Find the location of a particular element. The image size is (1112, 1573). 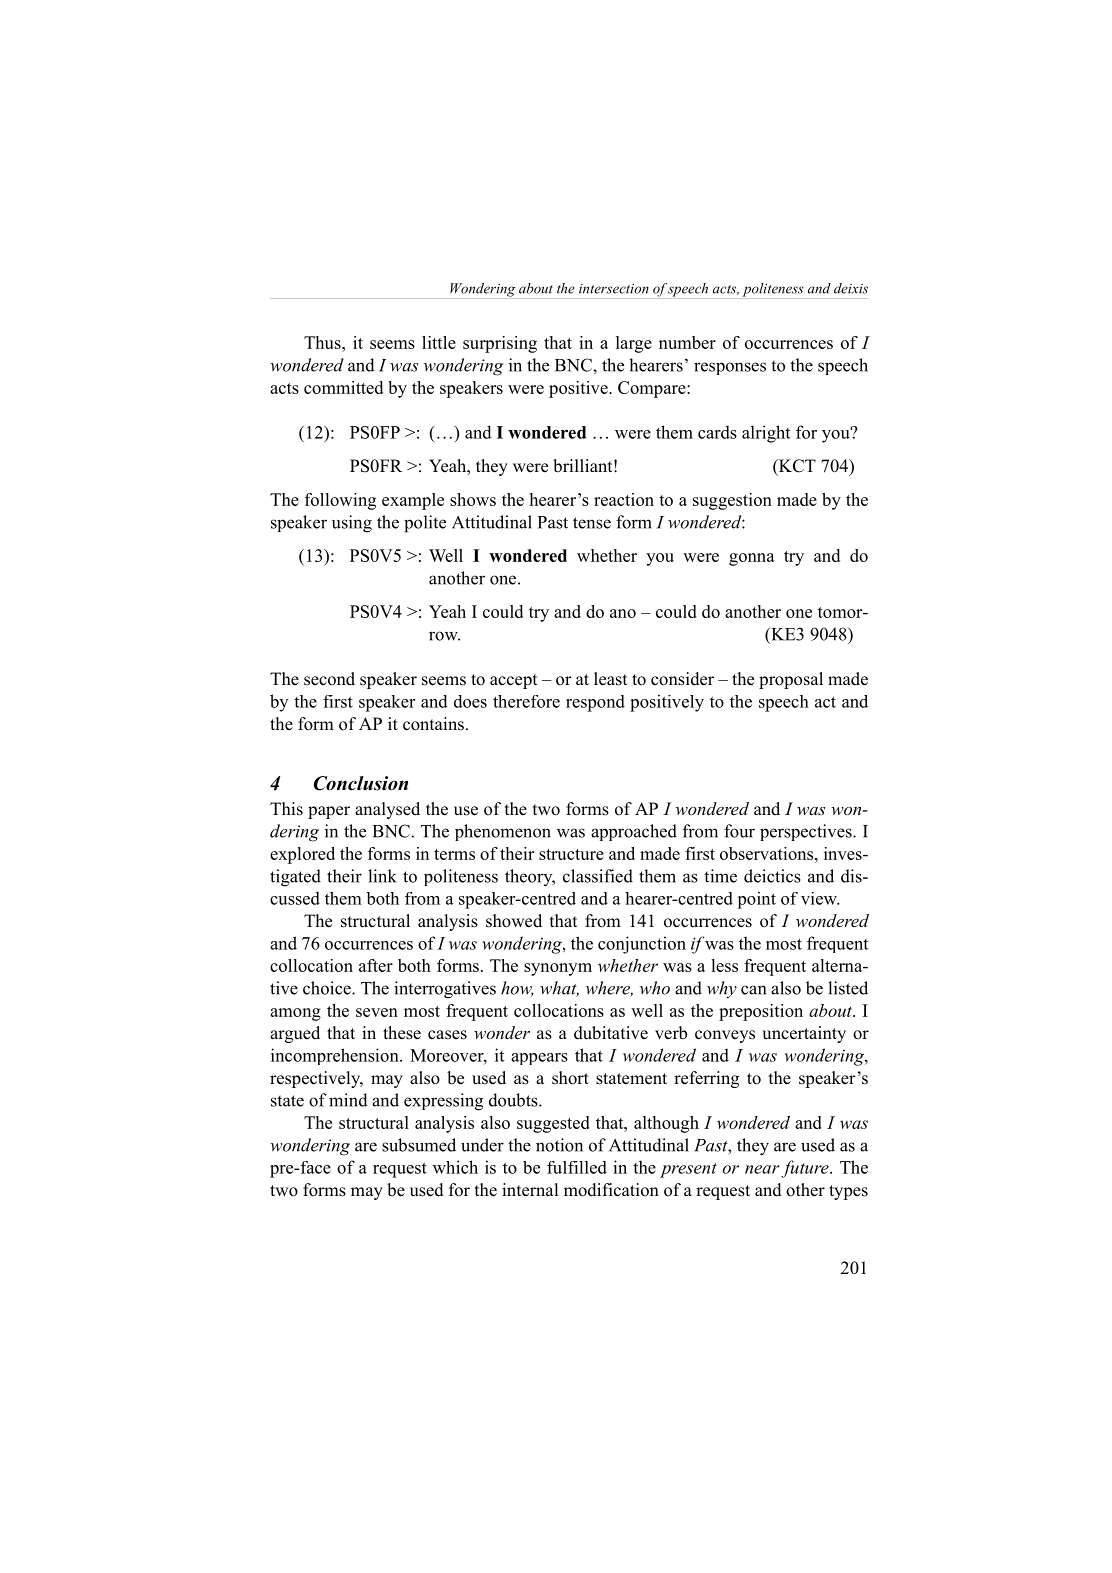

responses is located at coordinates (730, 368).
